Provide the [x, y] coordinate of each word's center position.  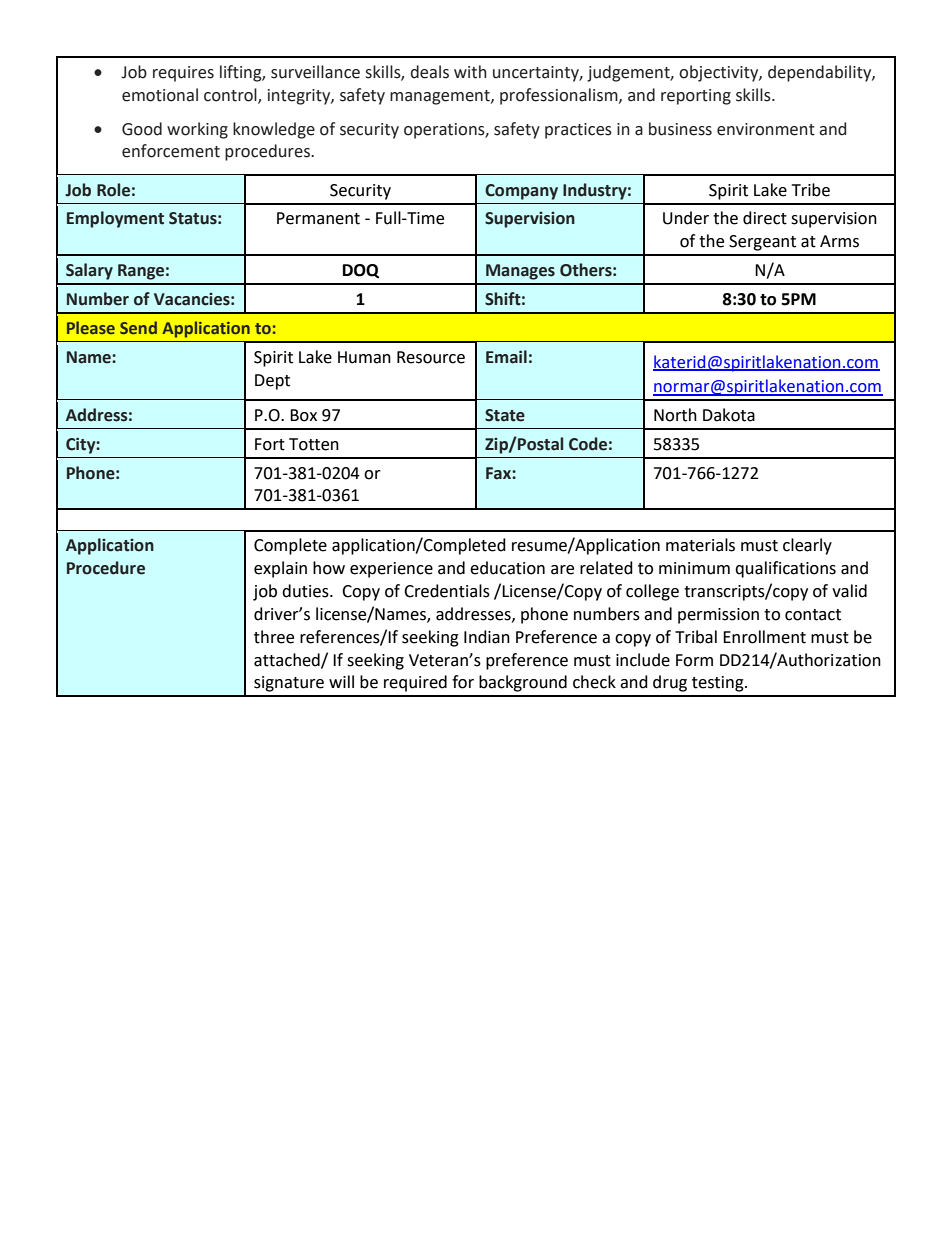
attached [288, 660]
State [505, 415]
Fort [270, 444]
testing [719, 684]
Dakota [729, 415]
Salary [89, 271]
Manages [520, 272]
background [523, 683]
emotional [160, 95]
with [470, 72]
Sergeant [762, 243]
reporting [696, 97]
